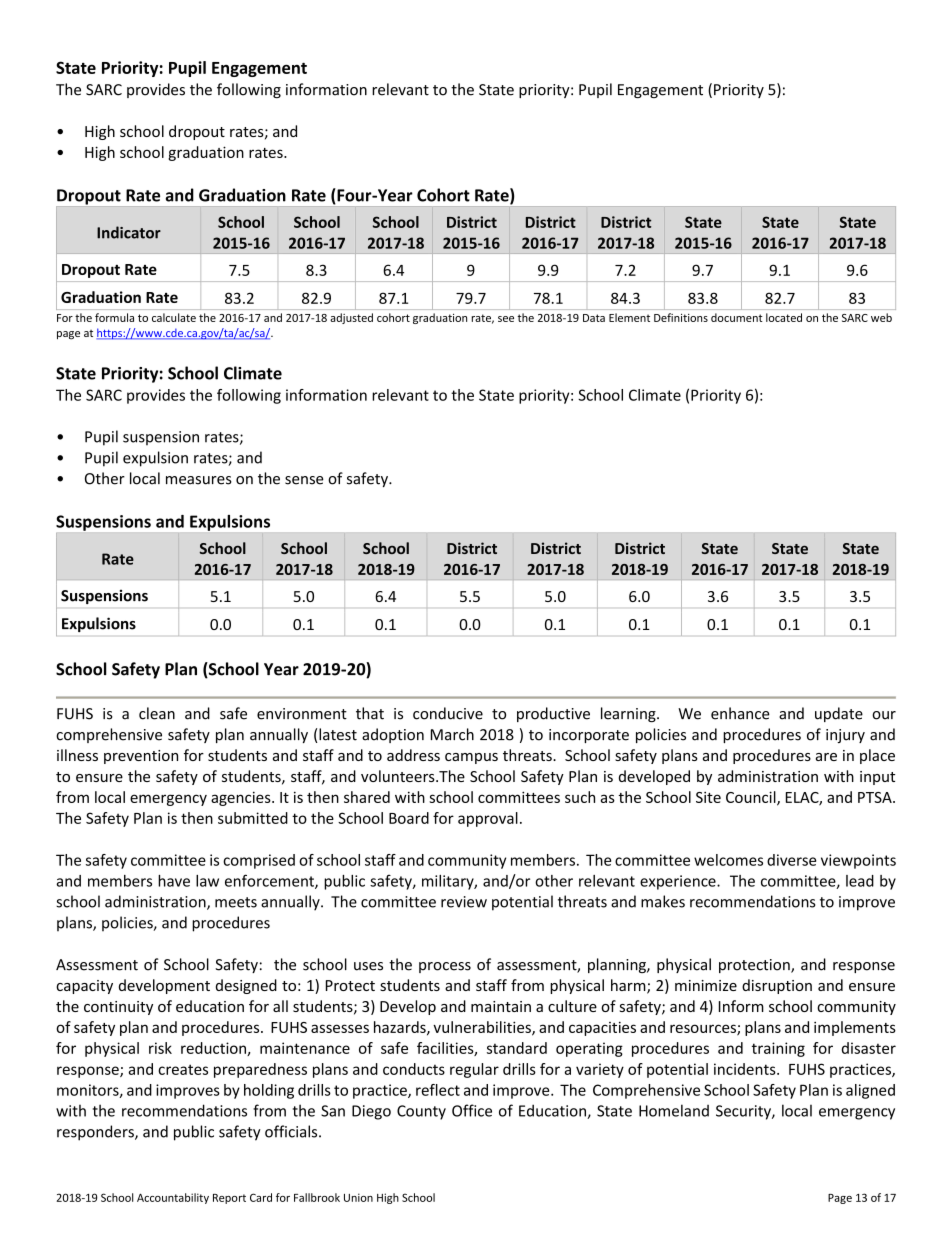 This screenshot has height=1233, width=952. Describe the element at coordinates (506, 319) in the screenshot. I see `see` at that location.
